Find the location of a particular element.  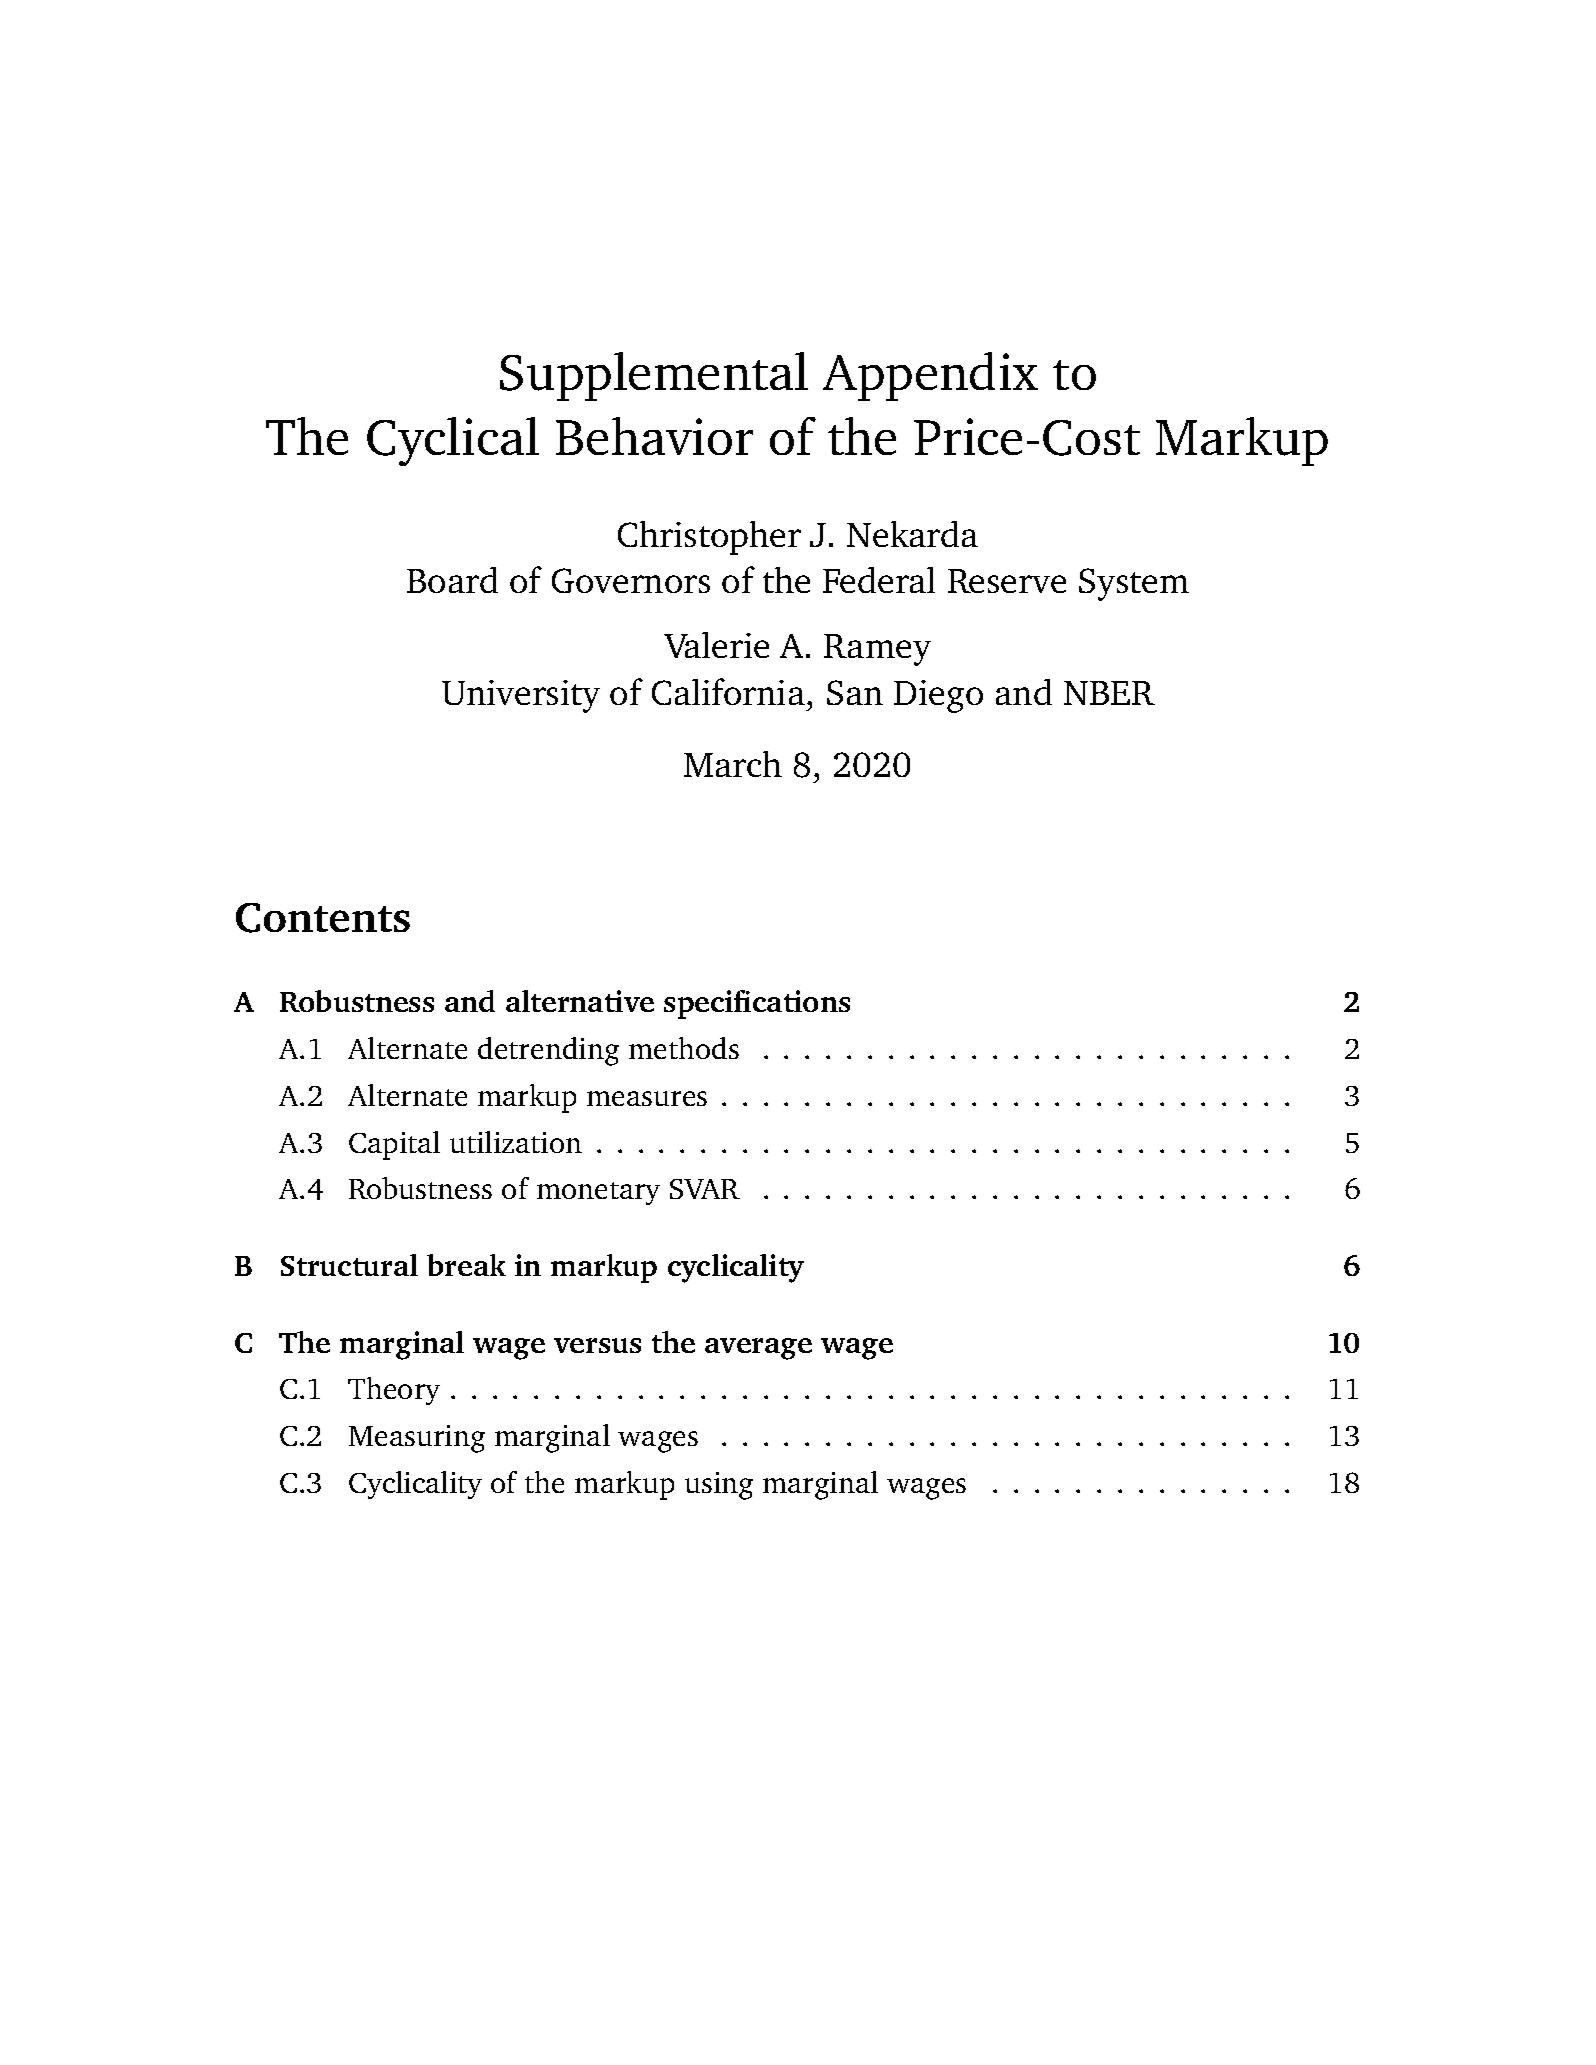

Behavior is located at coordinates (654, 436).
